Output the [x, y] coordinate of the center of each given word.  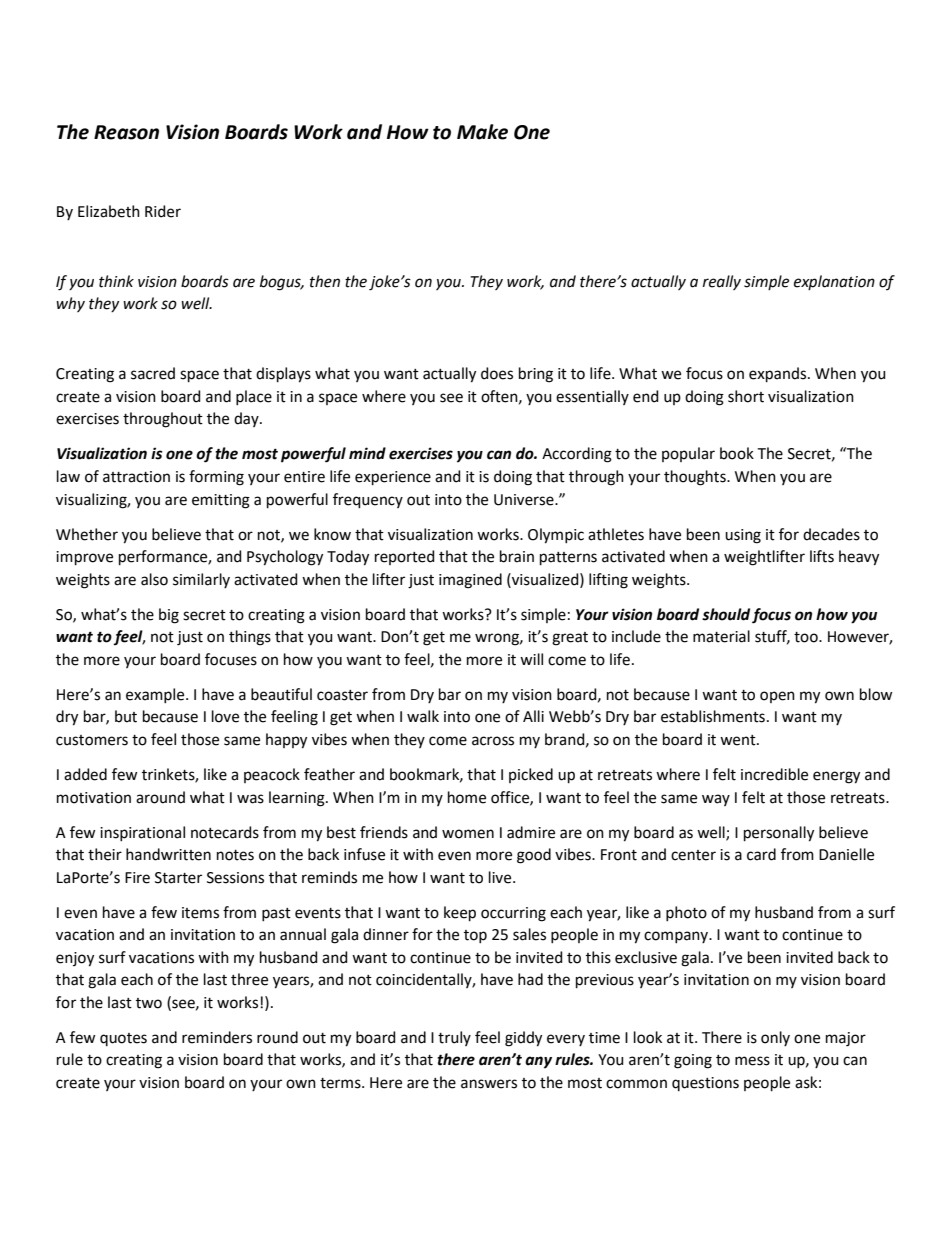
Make [482, 132]
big [169, 616]
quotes [123, 1039]
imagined [470, 581]
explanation [834, 282]
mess [752, 1061]
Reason [126, 132]
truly [454, 1038]
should [726, 614]
